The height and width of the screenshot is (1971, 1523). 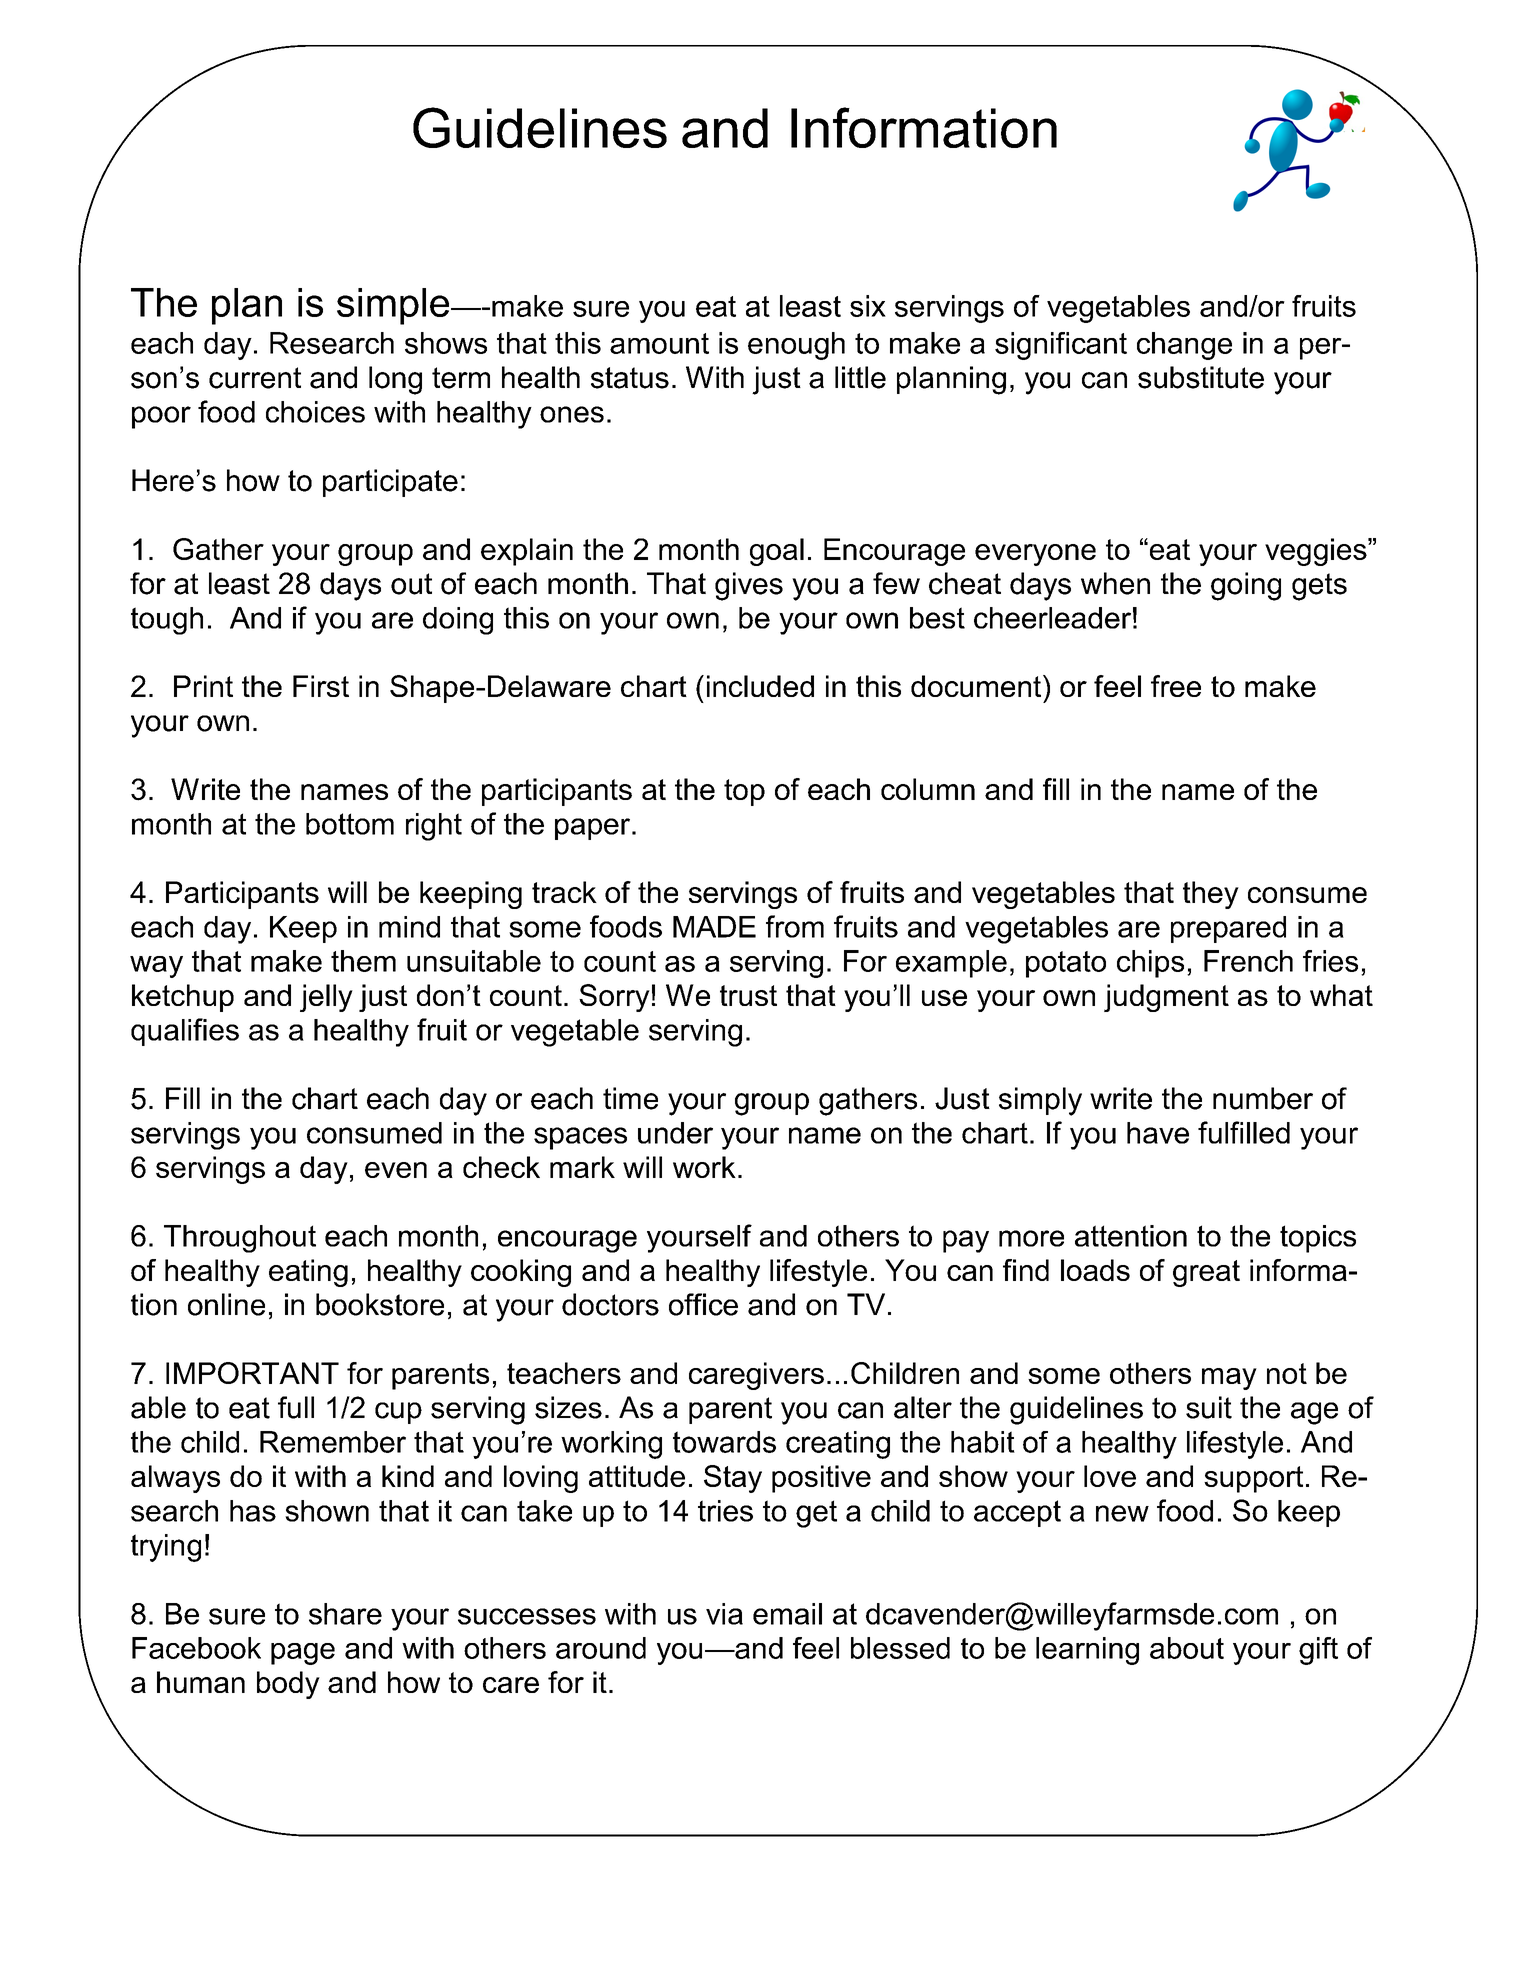 I want to click on change, so click(x=1184, y=346).
